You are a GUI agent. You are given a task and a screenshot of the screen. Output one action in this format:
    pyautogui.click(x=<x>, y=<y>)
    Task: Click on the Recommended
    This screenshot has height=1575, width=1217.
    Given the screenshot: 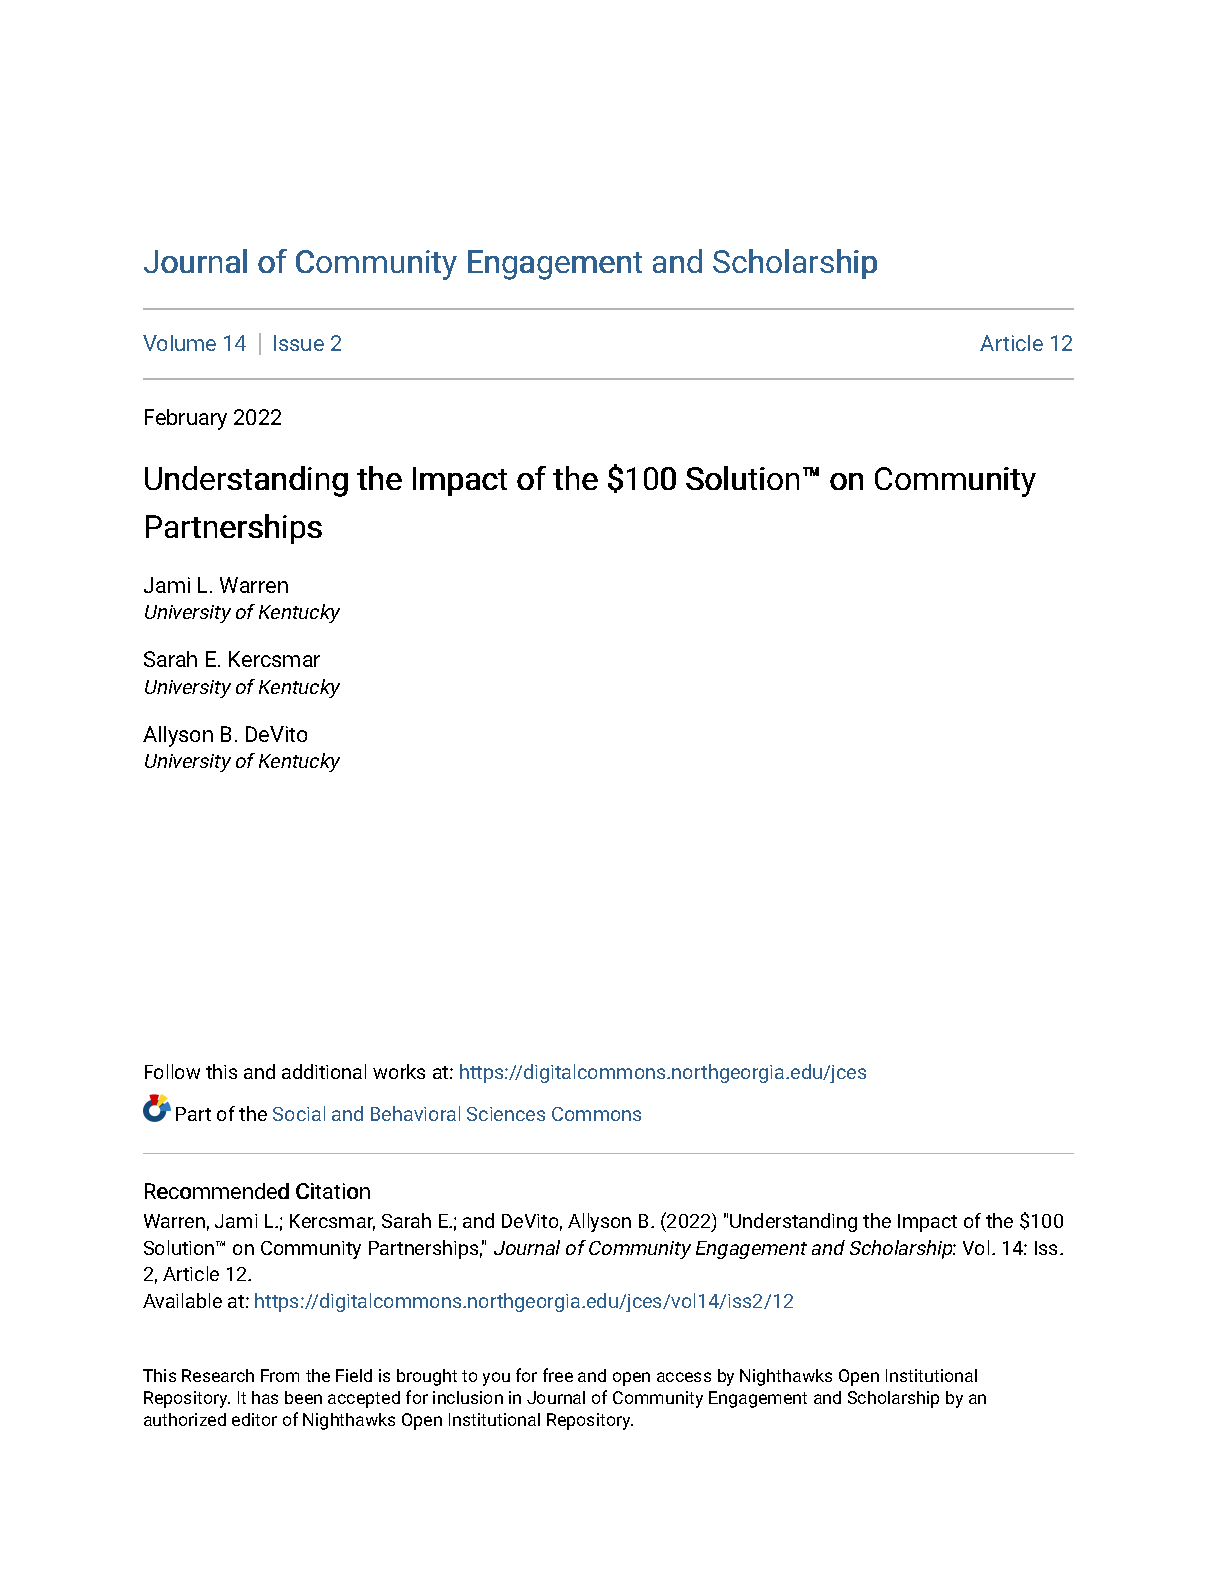 What is the action you would take?
    pyautogui.click(x=217, y=1191)
